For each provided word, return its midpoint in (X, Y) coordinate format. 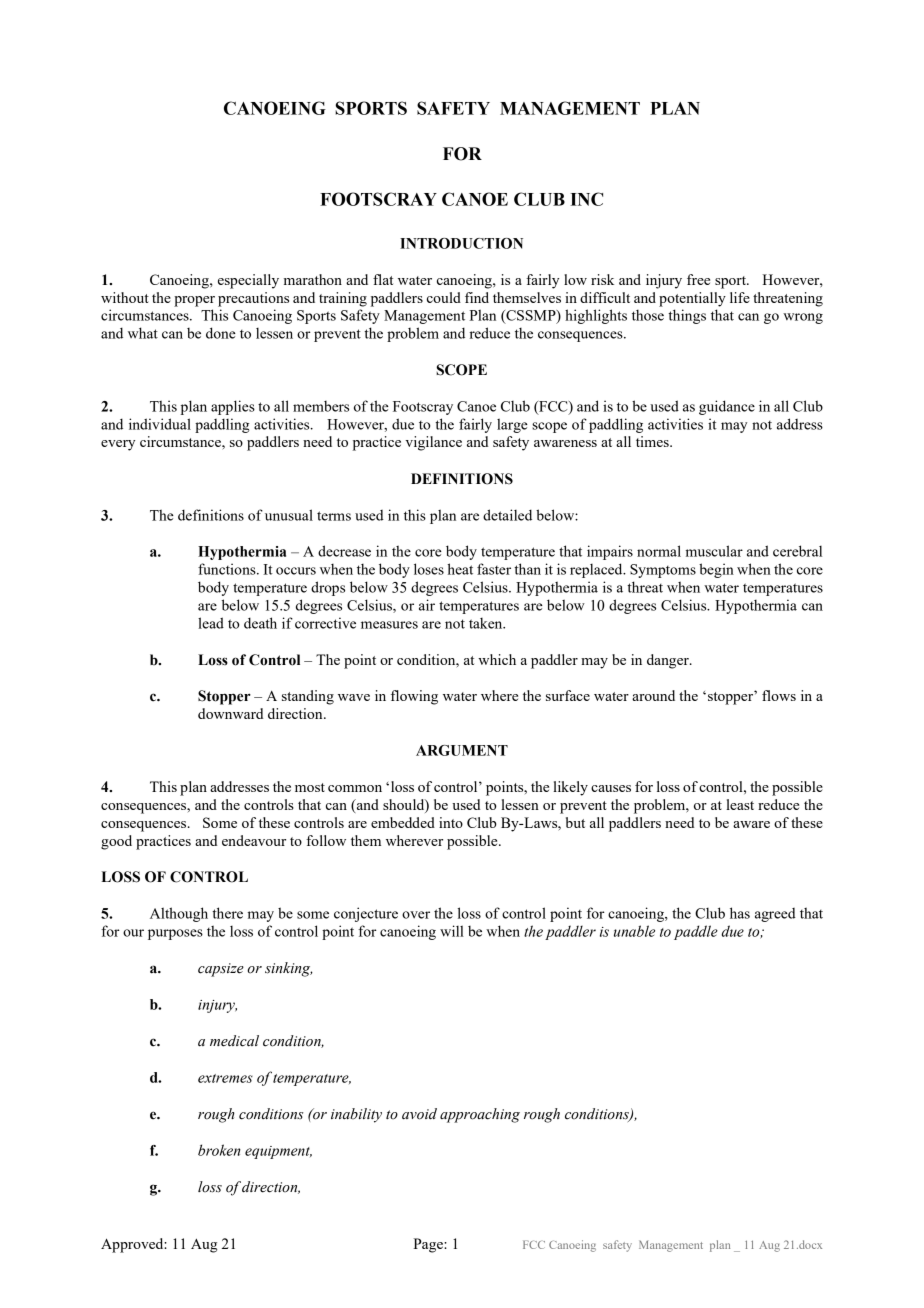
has (740, 913)
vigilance (433, 443)
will (452, 931)
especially (248, 281)
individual (160, 424)
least (740, 804)
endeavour (254, 840)
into (451, 822)
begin (716, 570)
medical (234, 1041)
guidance (727, 407)
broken (219, 1150)
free (698, 279)
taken (487, 623)
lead (211, 623)
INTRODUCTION (461, 243)
